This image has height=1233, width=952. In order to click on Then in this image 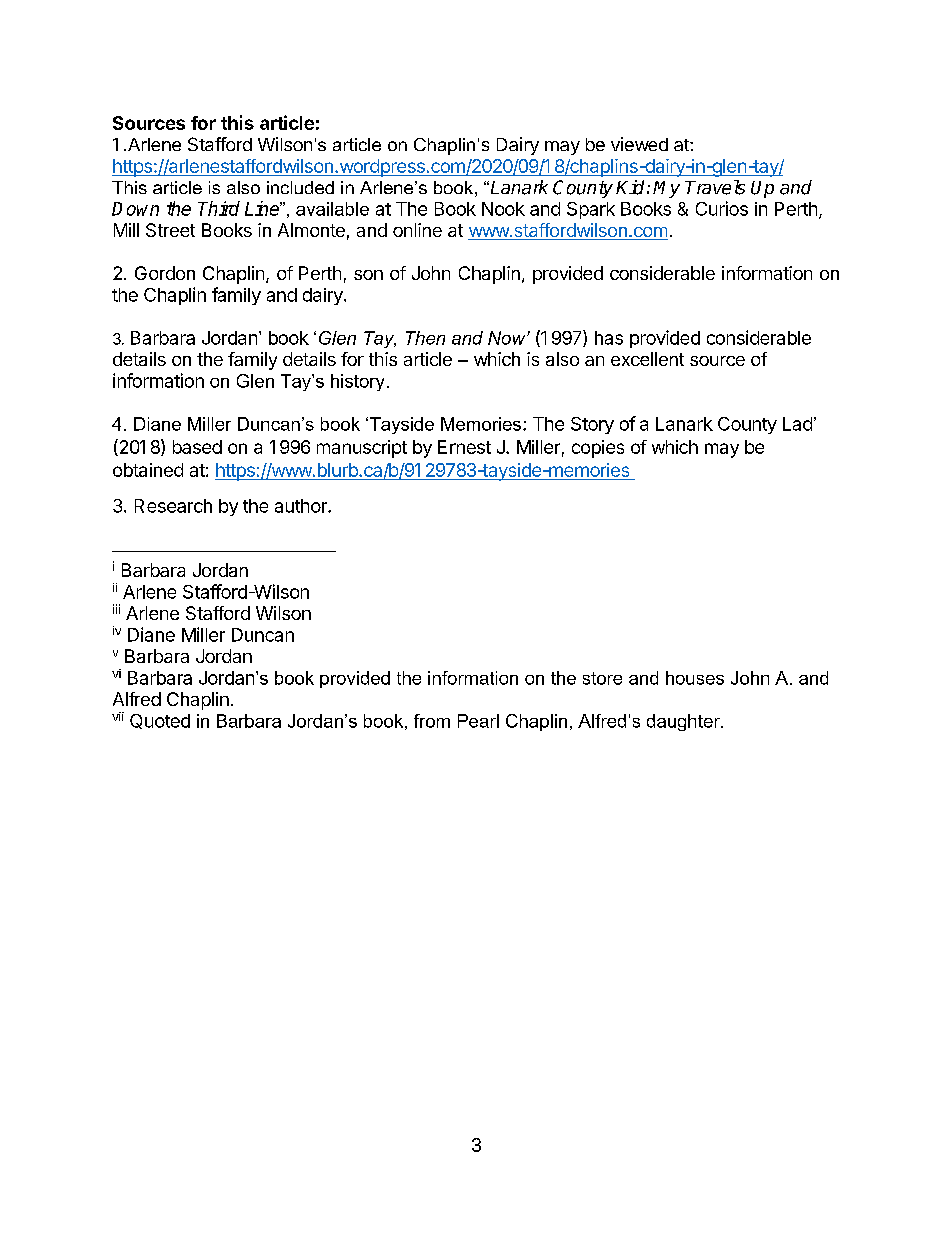, I will do `click(425, 338)`.
